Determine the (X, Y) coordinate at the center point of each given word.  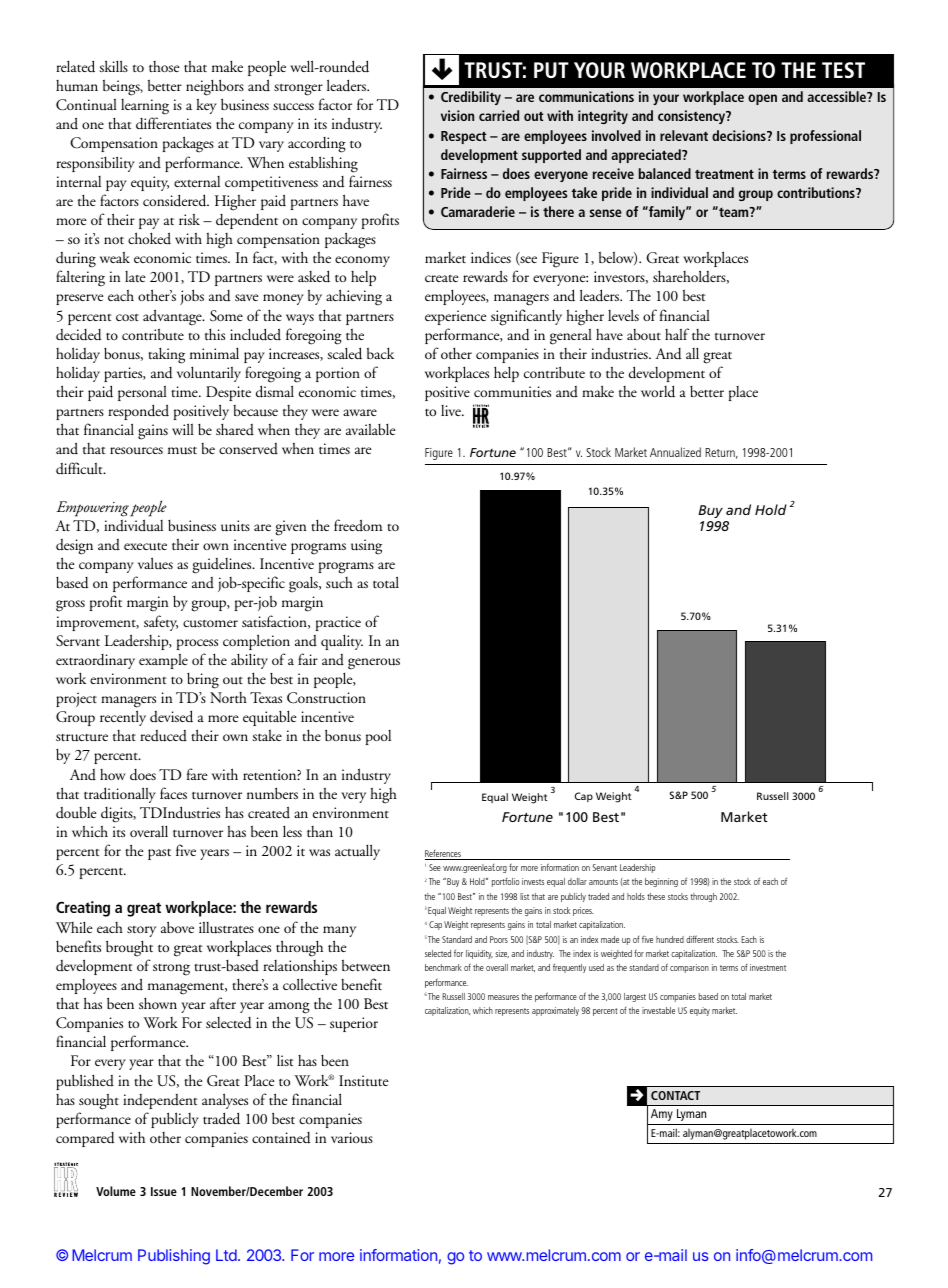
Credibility (471, 98)
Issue (164, 1191)
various (352, 1138)
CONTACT (675, 1095)
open (762, 99)
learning (145, 107)
